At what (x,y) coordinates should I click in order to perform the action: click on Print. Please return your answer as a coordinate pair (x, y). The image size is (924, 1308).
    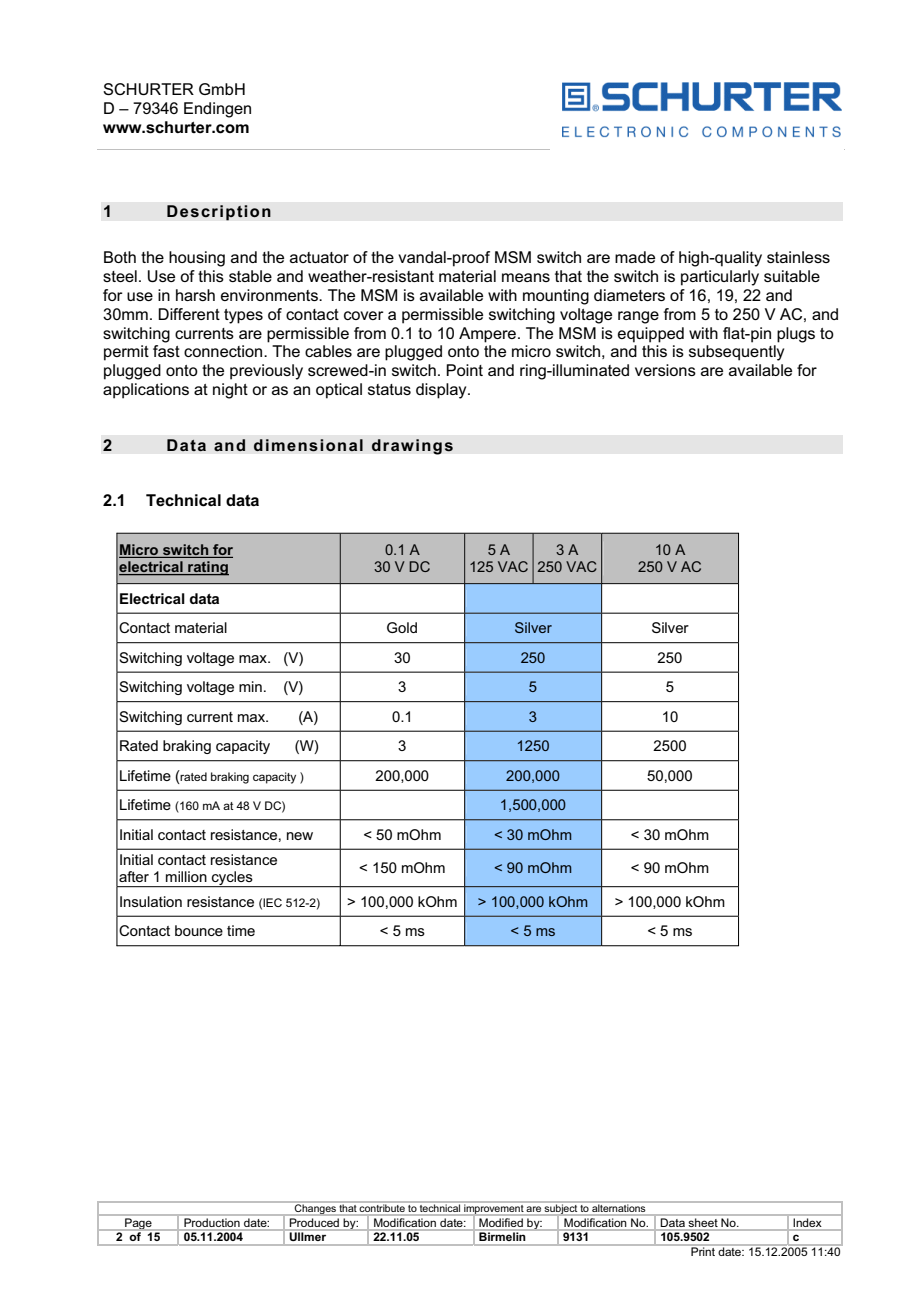
    Looking at the image, I should click on (703, 1250).
